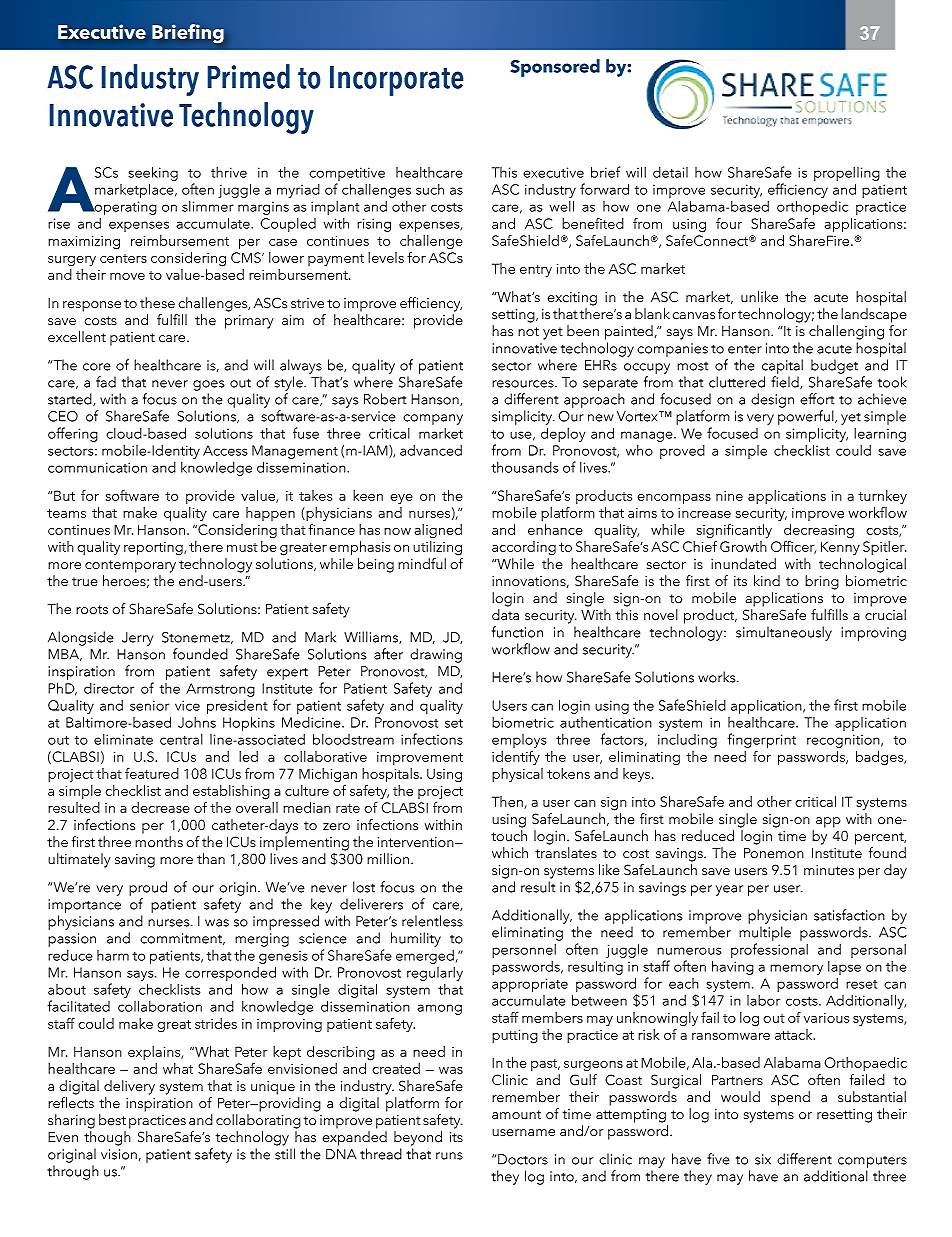 The image size is (952, 1237). I want to click on Primed, so click(248, 76).
